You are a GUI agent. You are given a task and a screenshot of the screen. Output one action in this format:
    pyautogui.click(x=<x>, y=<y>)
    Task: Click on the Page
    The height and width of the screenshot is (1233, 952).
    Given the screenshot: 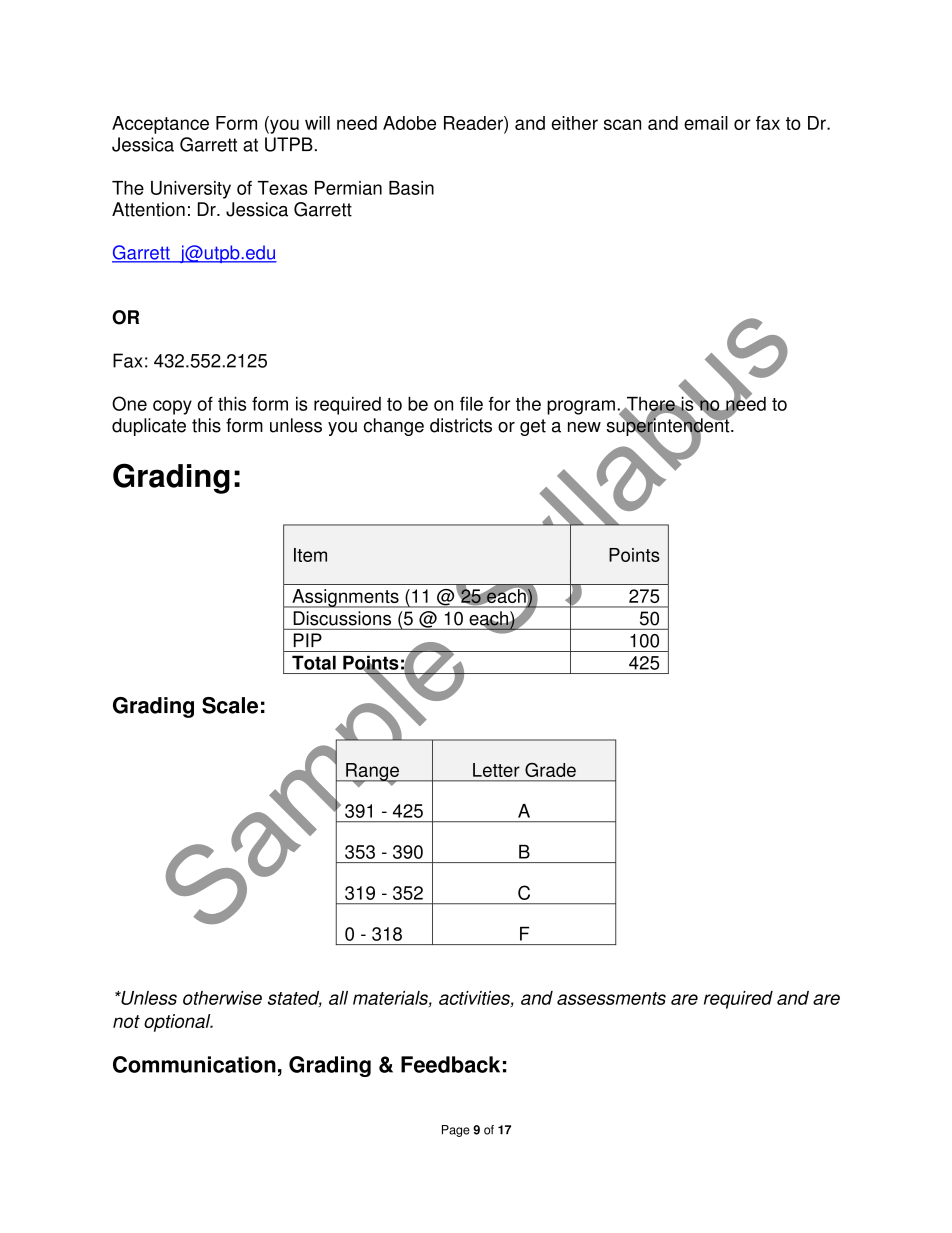 What is the action you would take?
    pyautogui.click(x=456, y=1131)
